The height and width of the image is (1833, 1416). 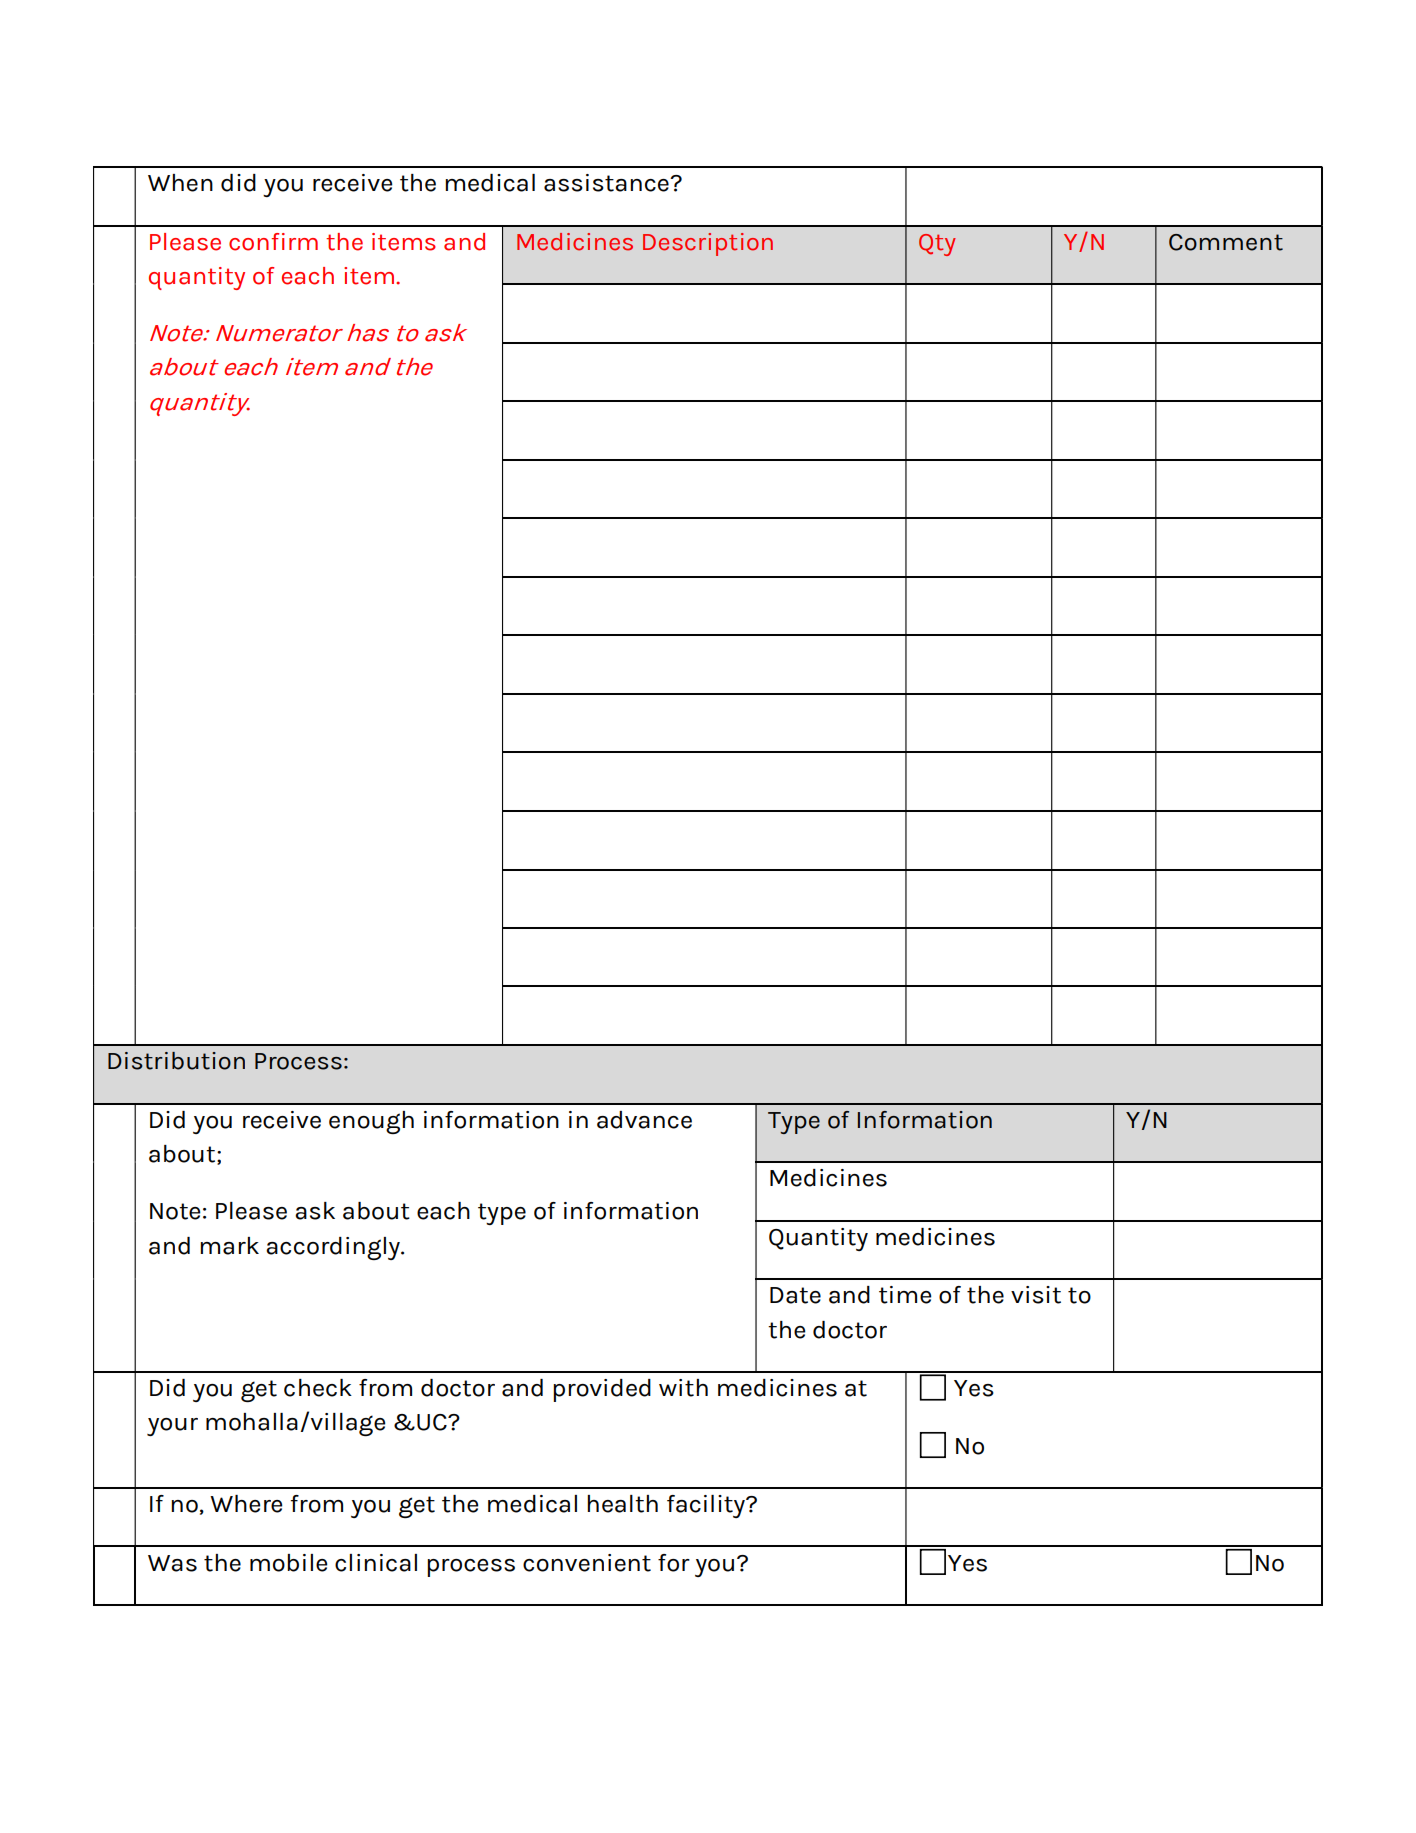 I want to click on enough, so click(x=371, y=1122).
